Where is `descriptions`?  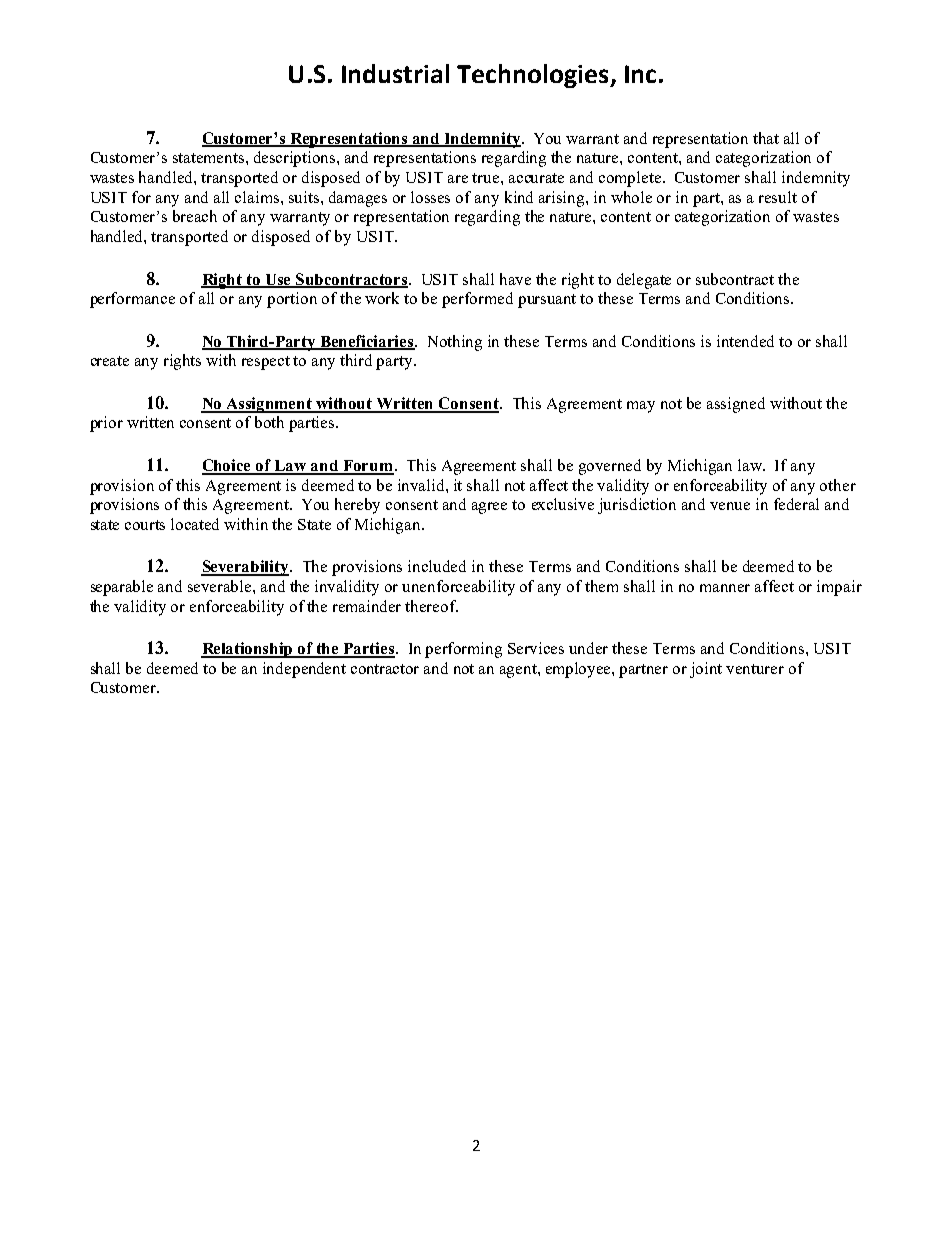
descriptions is located at coordinates (296, 159).
